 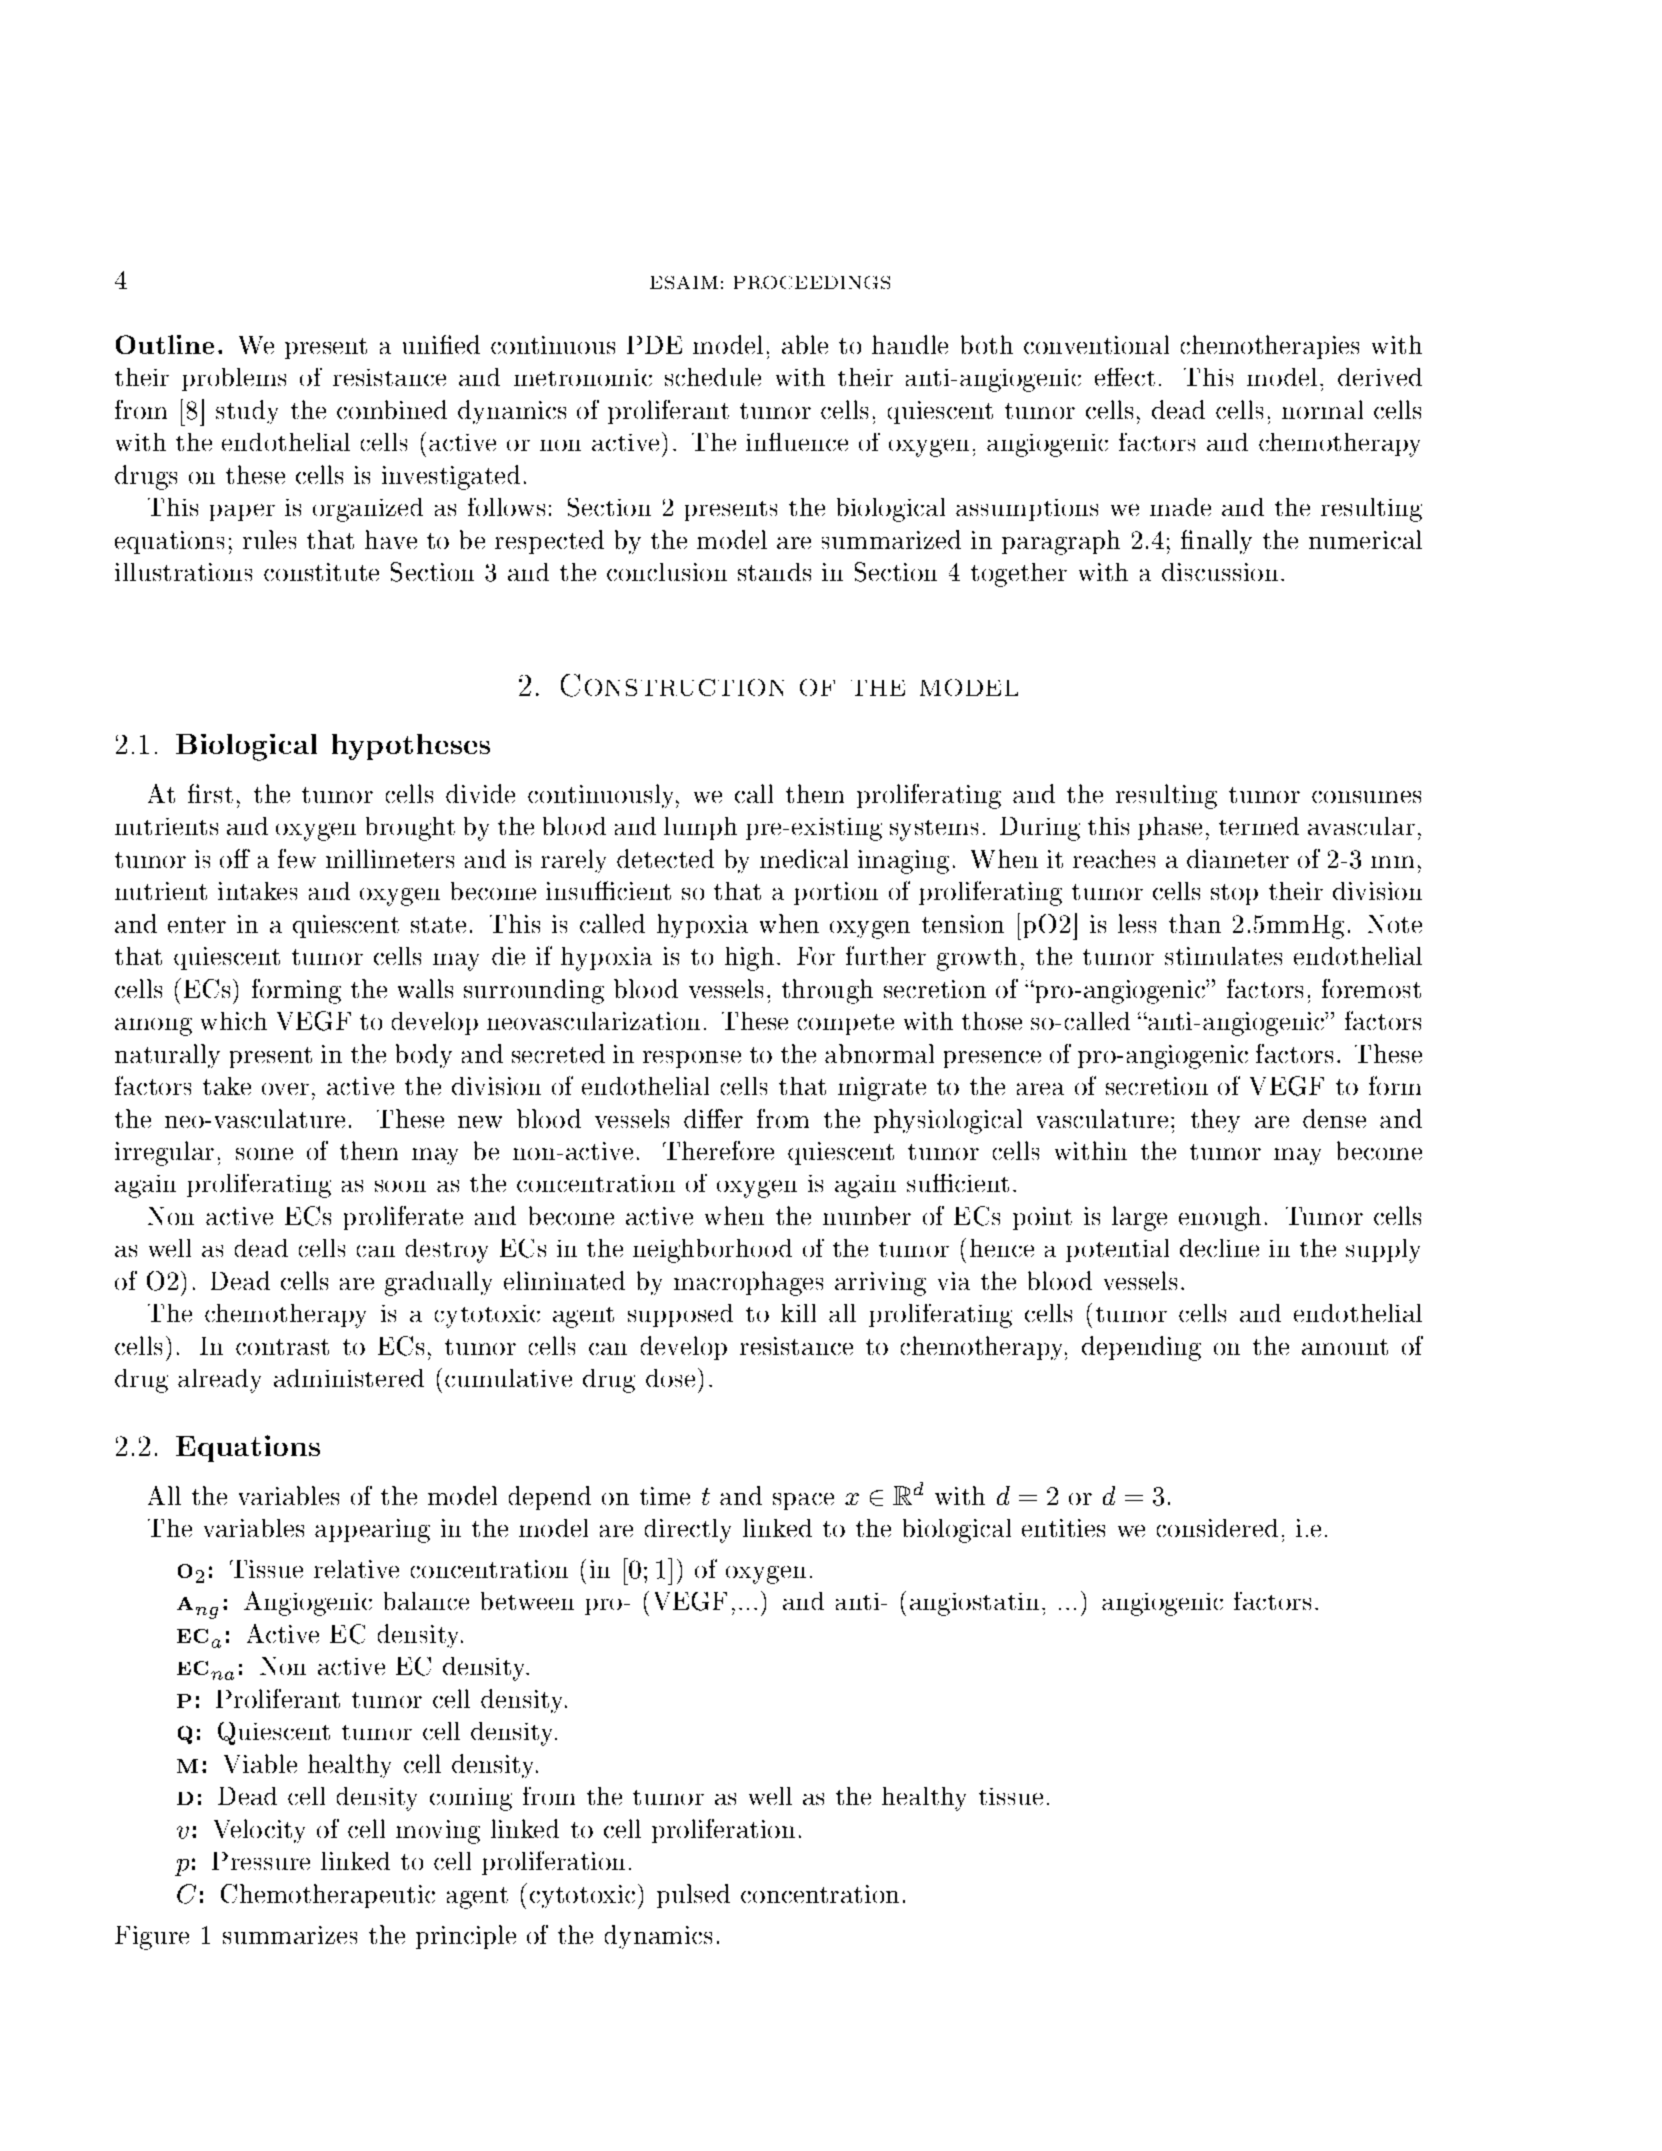 I want to click on considered, so click(x=1217, y=1528).
